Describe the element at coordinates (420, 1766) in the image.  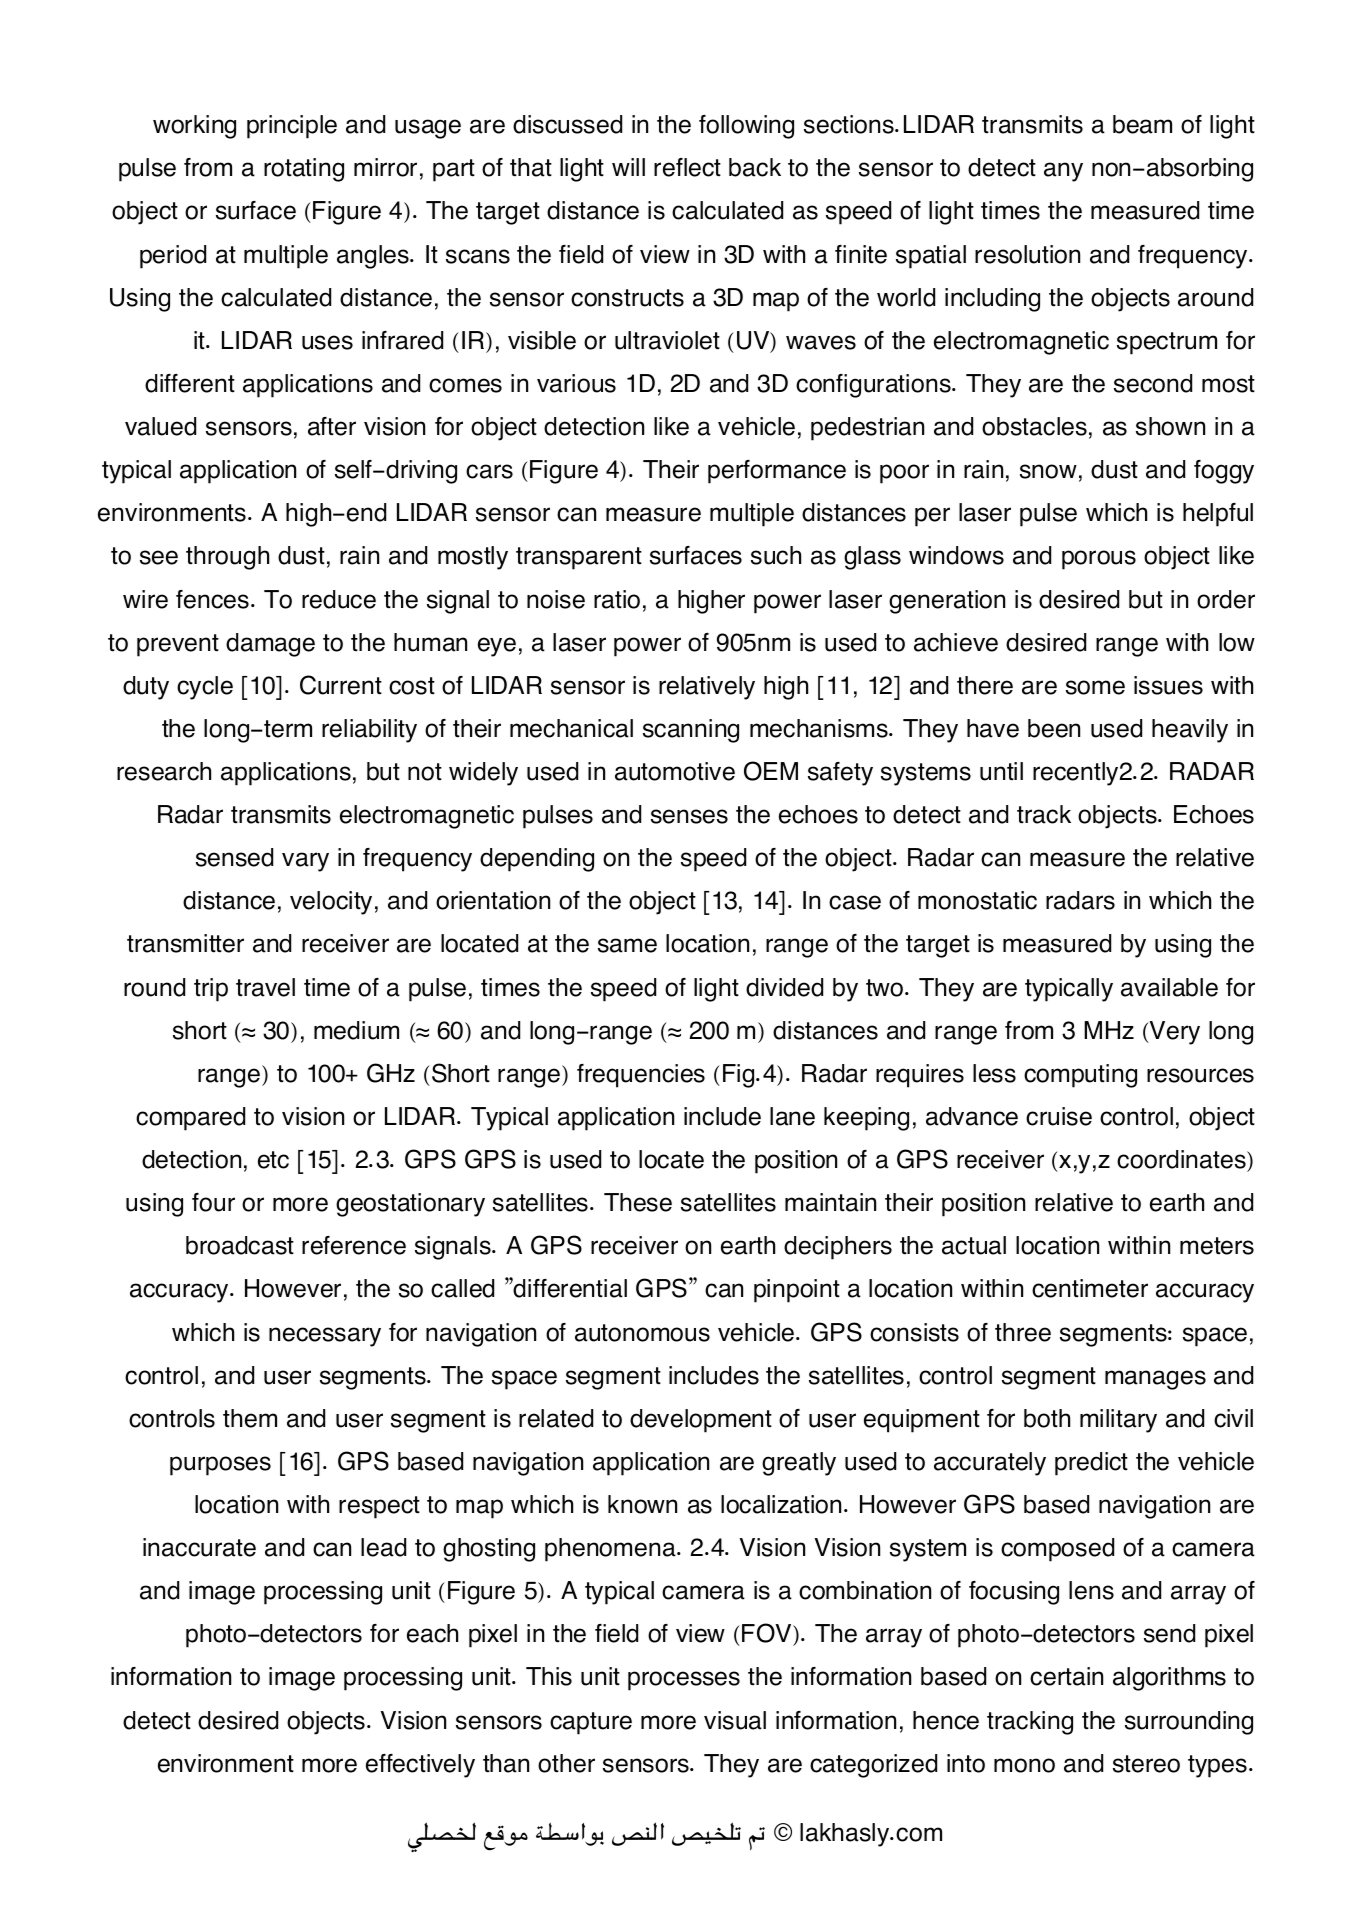
I see `effectively` at that location.
